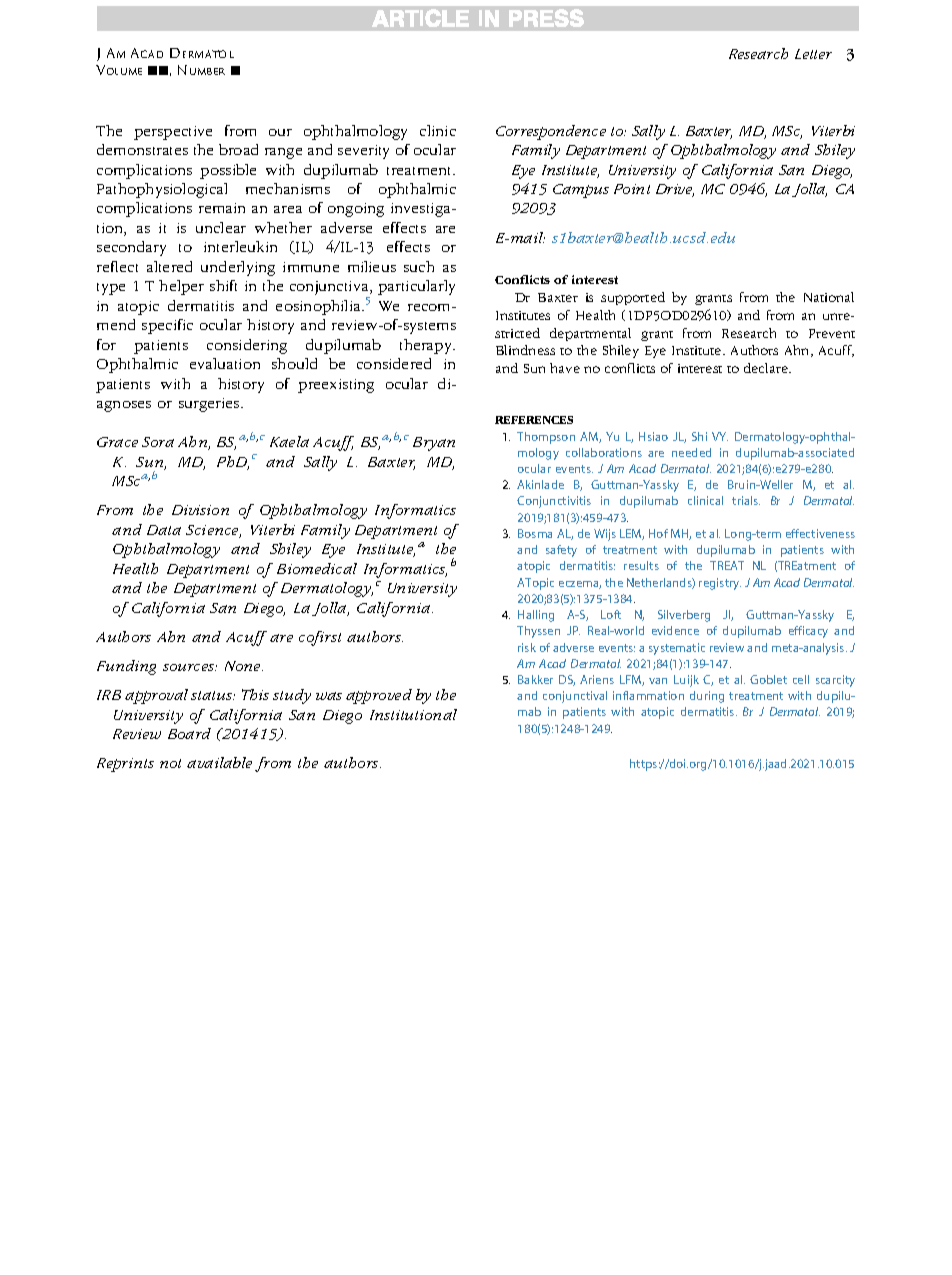 This image has width=952, height=1275. What do you see at coordinates (813, 54) in the image?
I see `Letter` at bounding box center [813, 54].
